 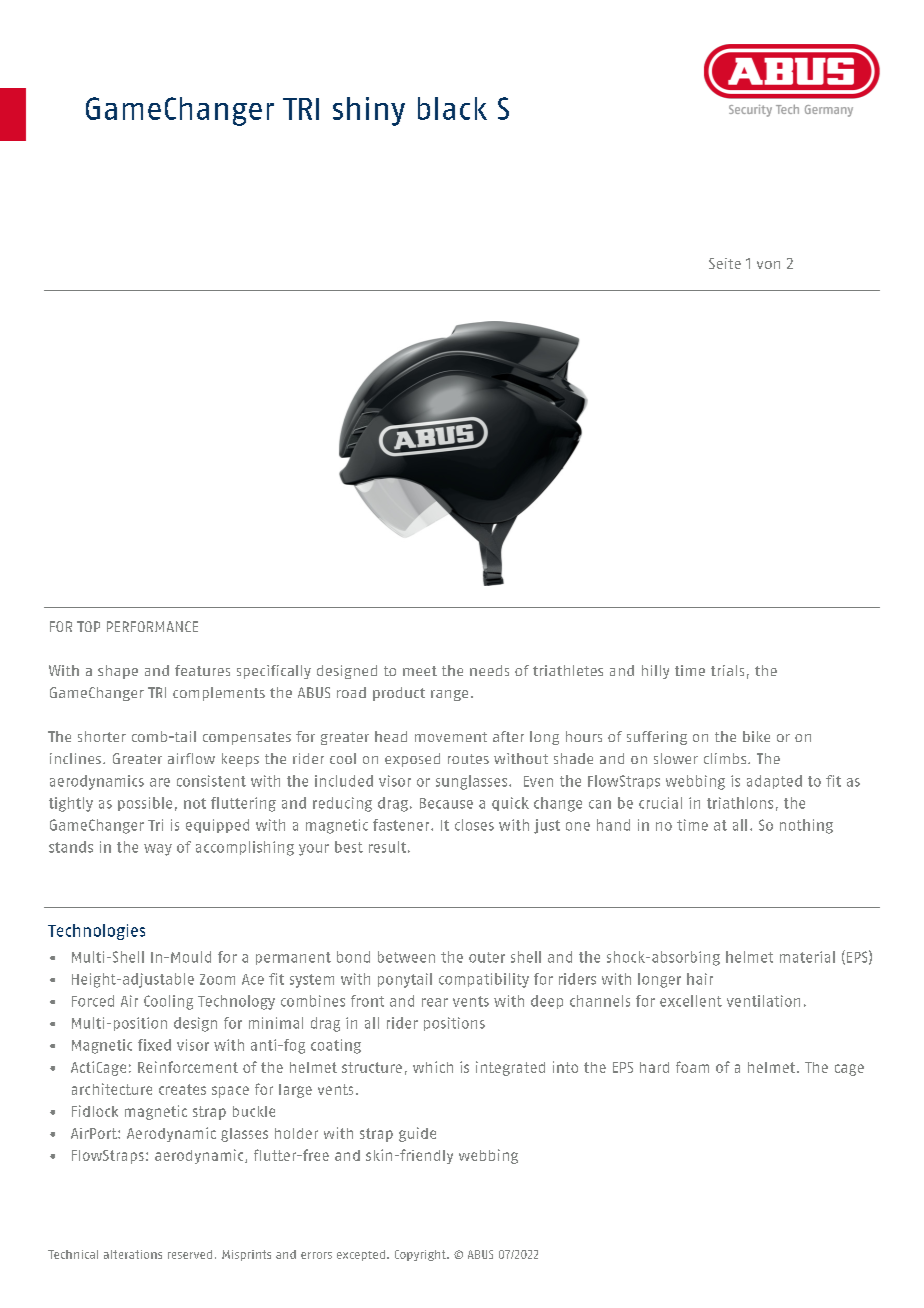 What do you see at coordinates (369, 111) in the screenshot?
I see `shiny` at bounding box center [369, 111].
